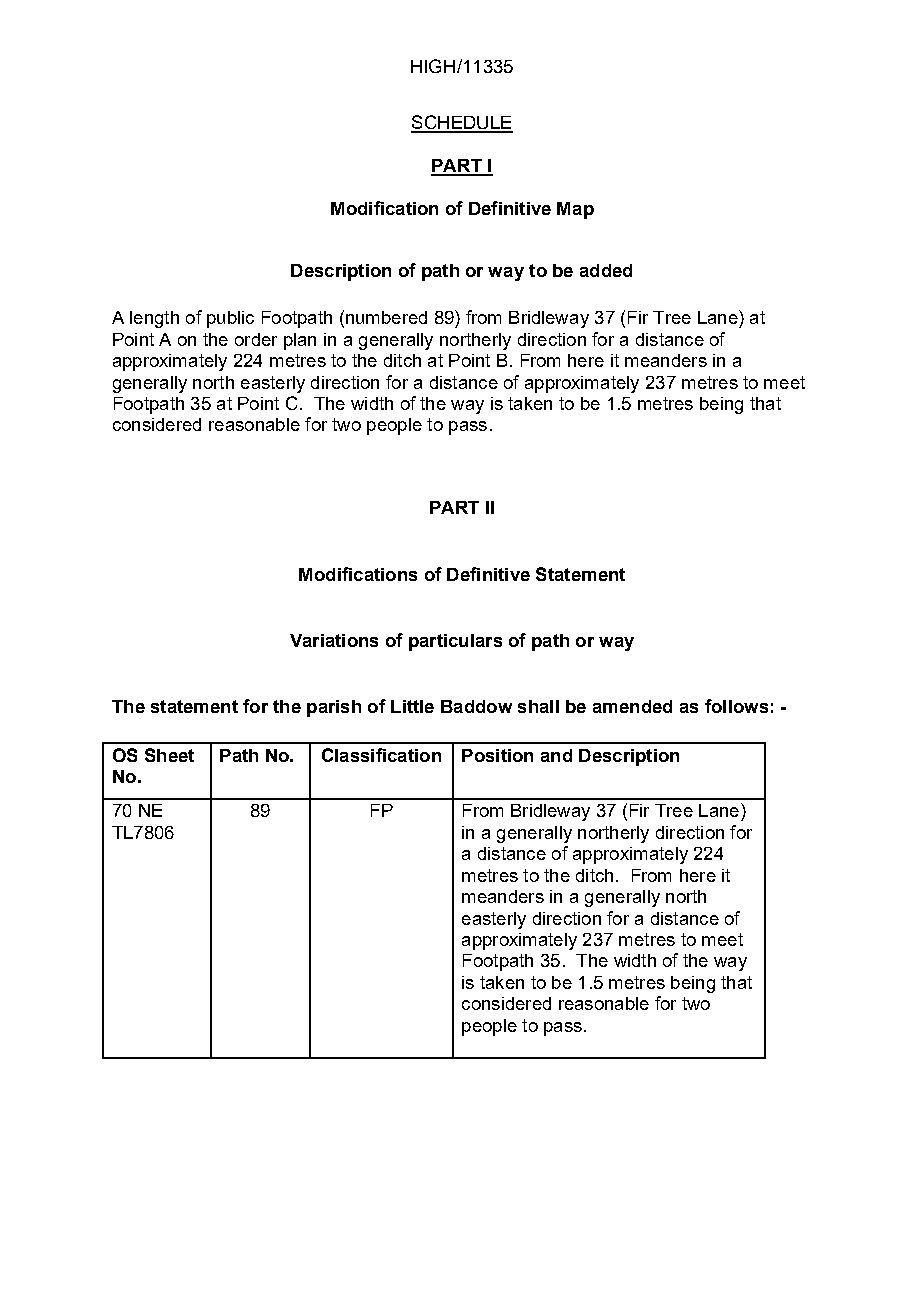 The width and height of the image is (924, 1308). I want to click on Map, so click(575, 210).
